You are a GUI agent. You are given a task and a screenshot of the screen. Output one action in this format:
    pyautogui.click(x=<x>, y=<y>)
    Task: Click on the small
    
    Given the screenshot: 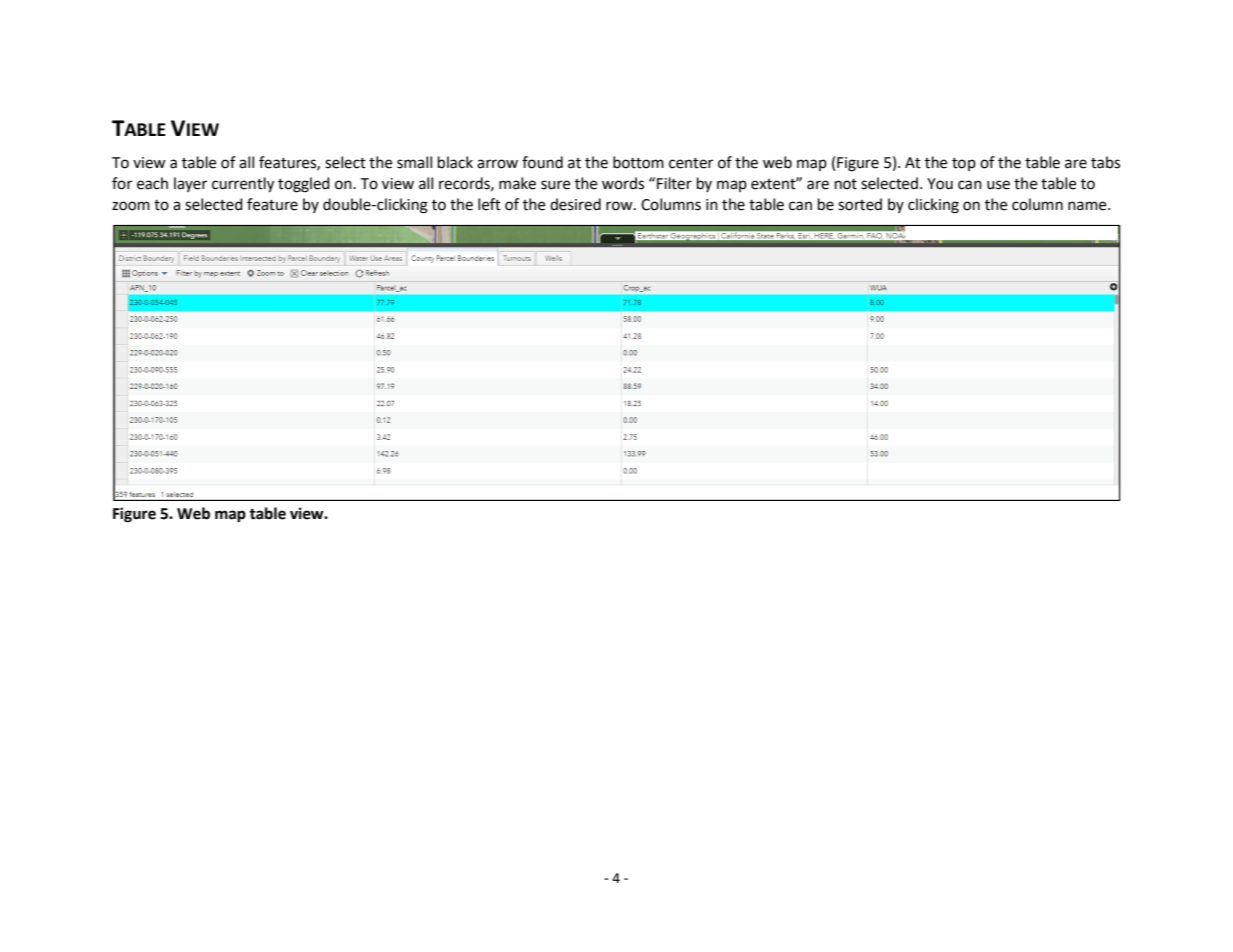 What is the action you would take?
    pyautogui.click(x=414, y=162)
